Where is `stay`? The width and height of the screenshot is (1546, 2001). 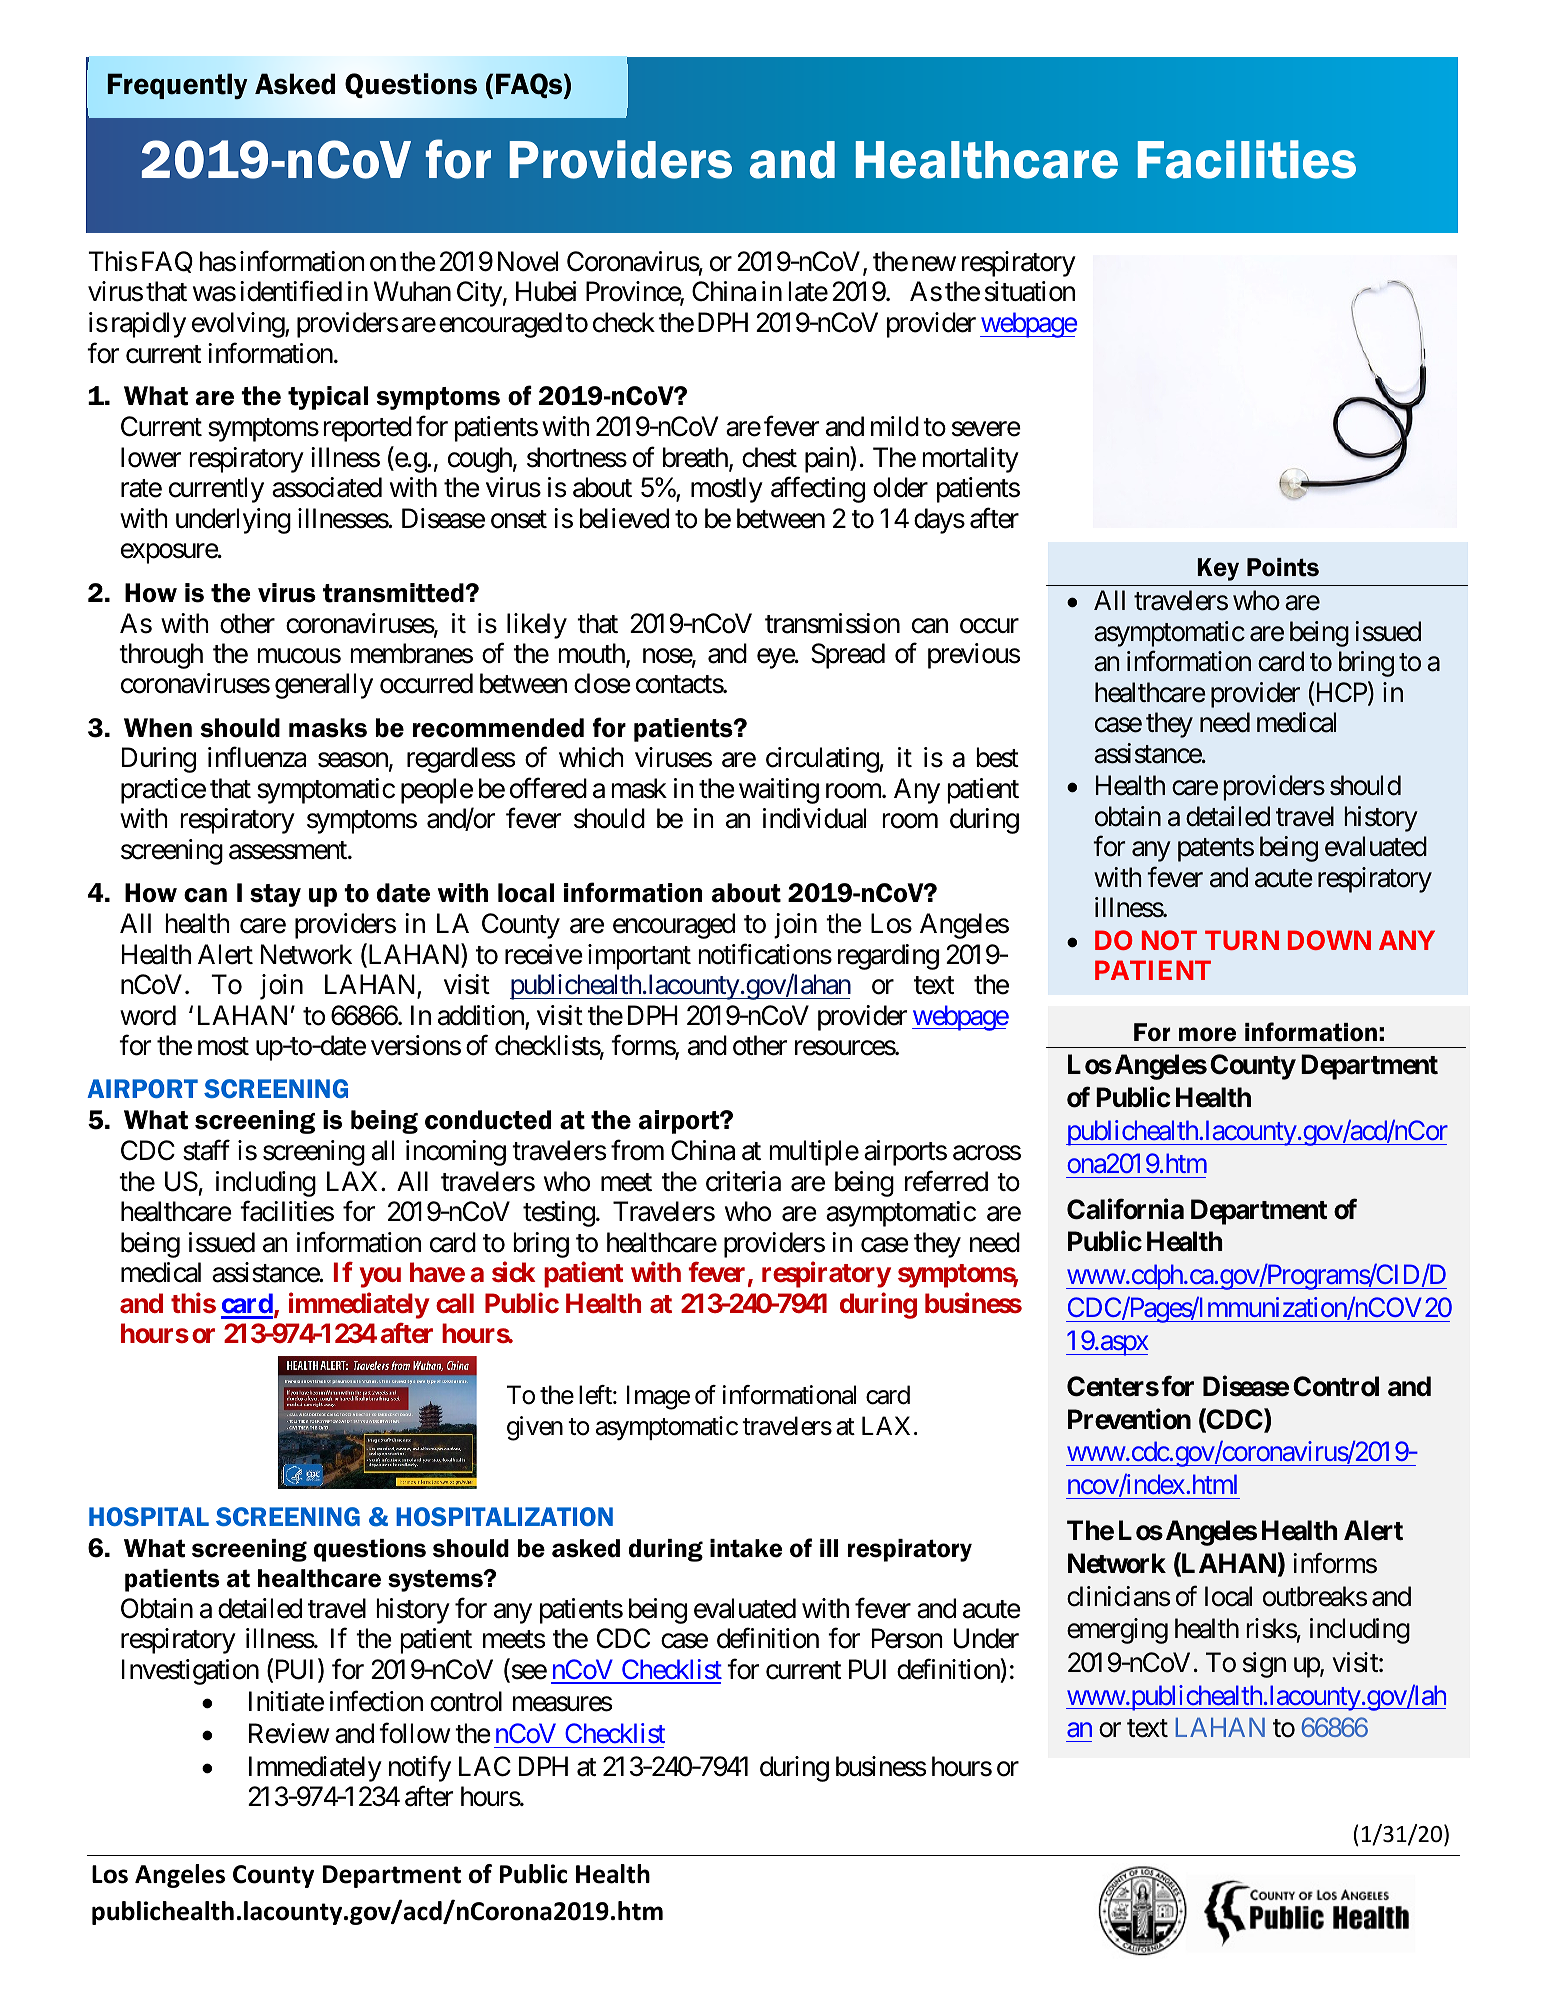 stay is located at coordinates (275, 895).
